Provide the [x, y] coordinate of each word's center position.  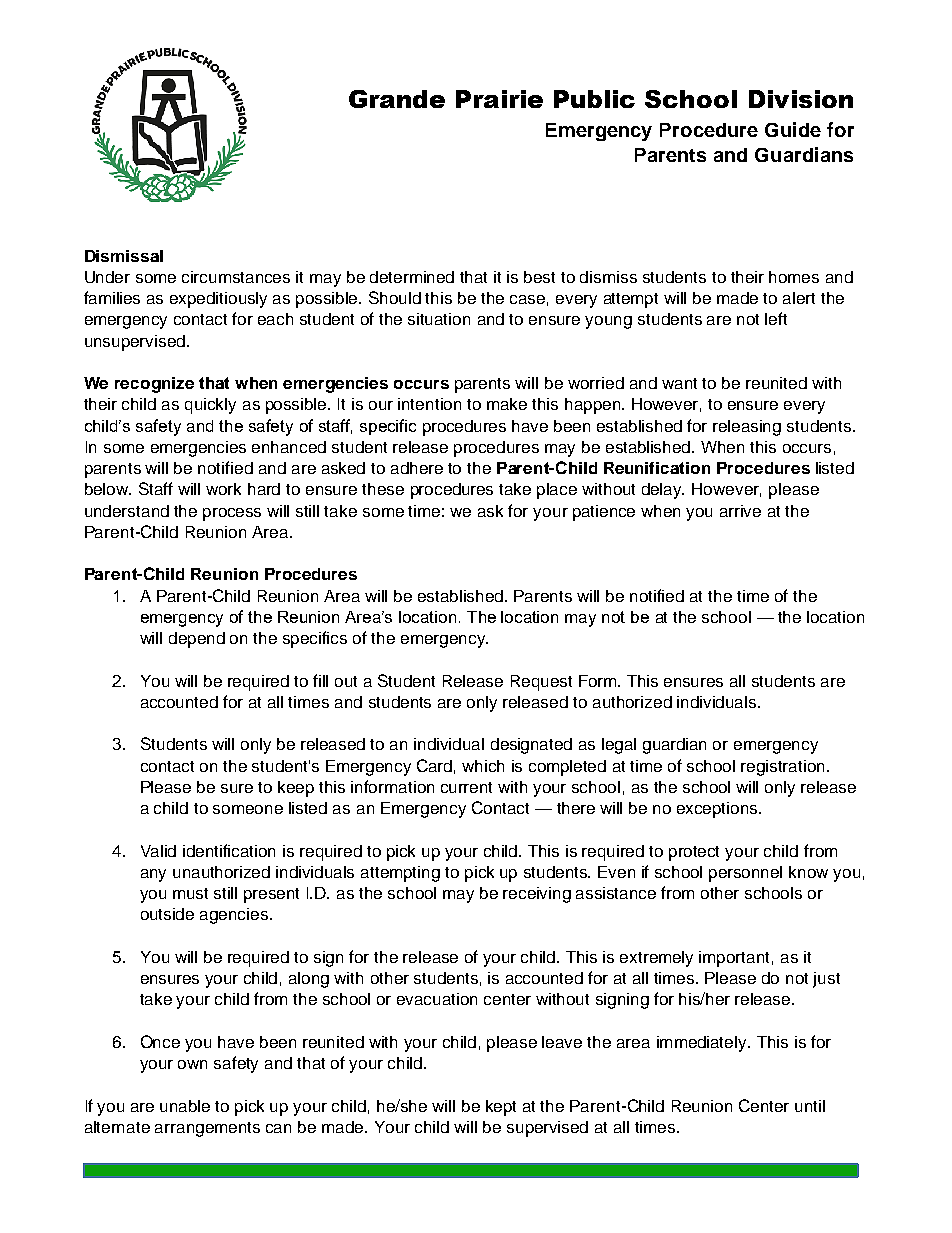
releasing [747, 428]
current [466, 787]
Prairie [499, 99]
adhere [417, 468]
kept [501, 1108]
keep [296, 789]
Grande [397, 99]
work [223, 489]
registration [784, 768]
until [810, 1106]
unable [185, 1106]
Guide [793, 129]
